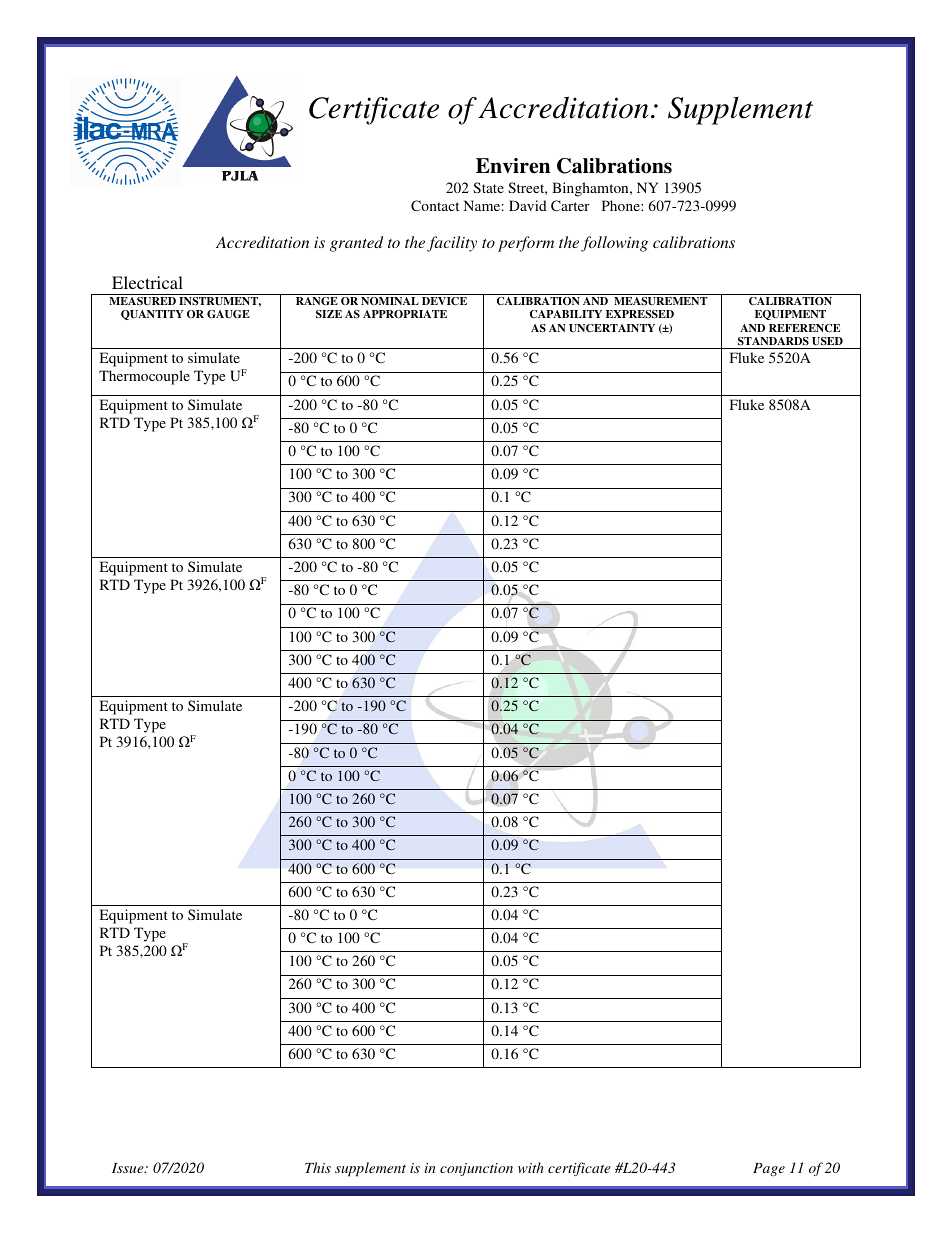 Image resolution: width=952 pixels, height=1233 pixels. What do you see at coordinates (144, 377) in the screenshot?
I see `Thermocouple` at bounding box center [144, 377].
